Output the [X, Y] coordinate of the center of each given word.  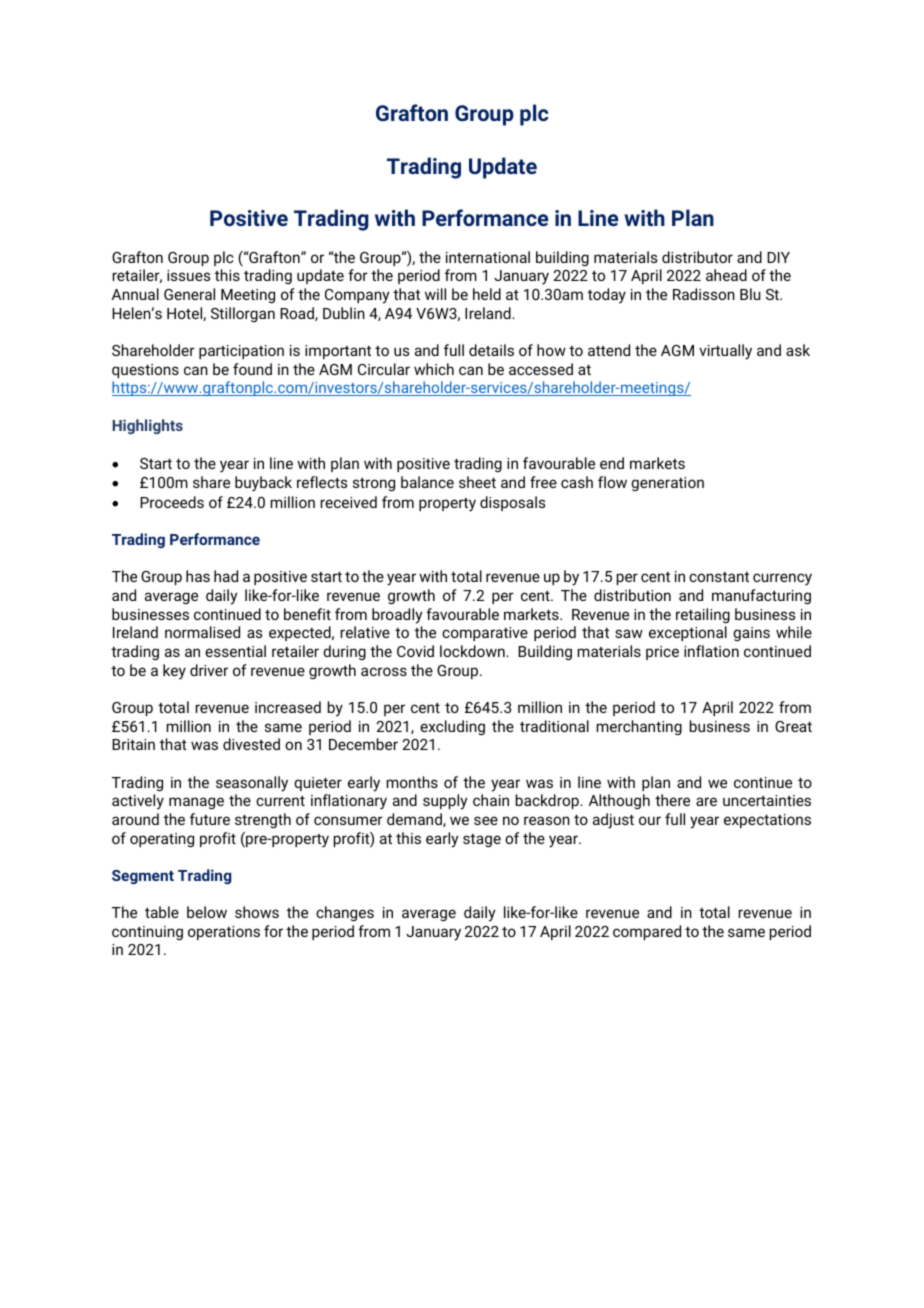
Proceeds [172, 502]
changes [345, 913]
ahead [726, 275]
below [207, 912]
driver [209, 670]
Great [793, 726]
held [487, 294]
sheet [477, 482]
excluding [452, 727]
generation [667, 484]
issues [188, 275]
